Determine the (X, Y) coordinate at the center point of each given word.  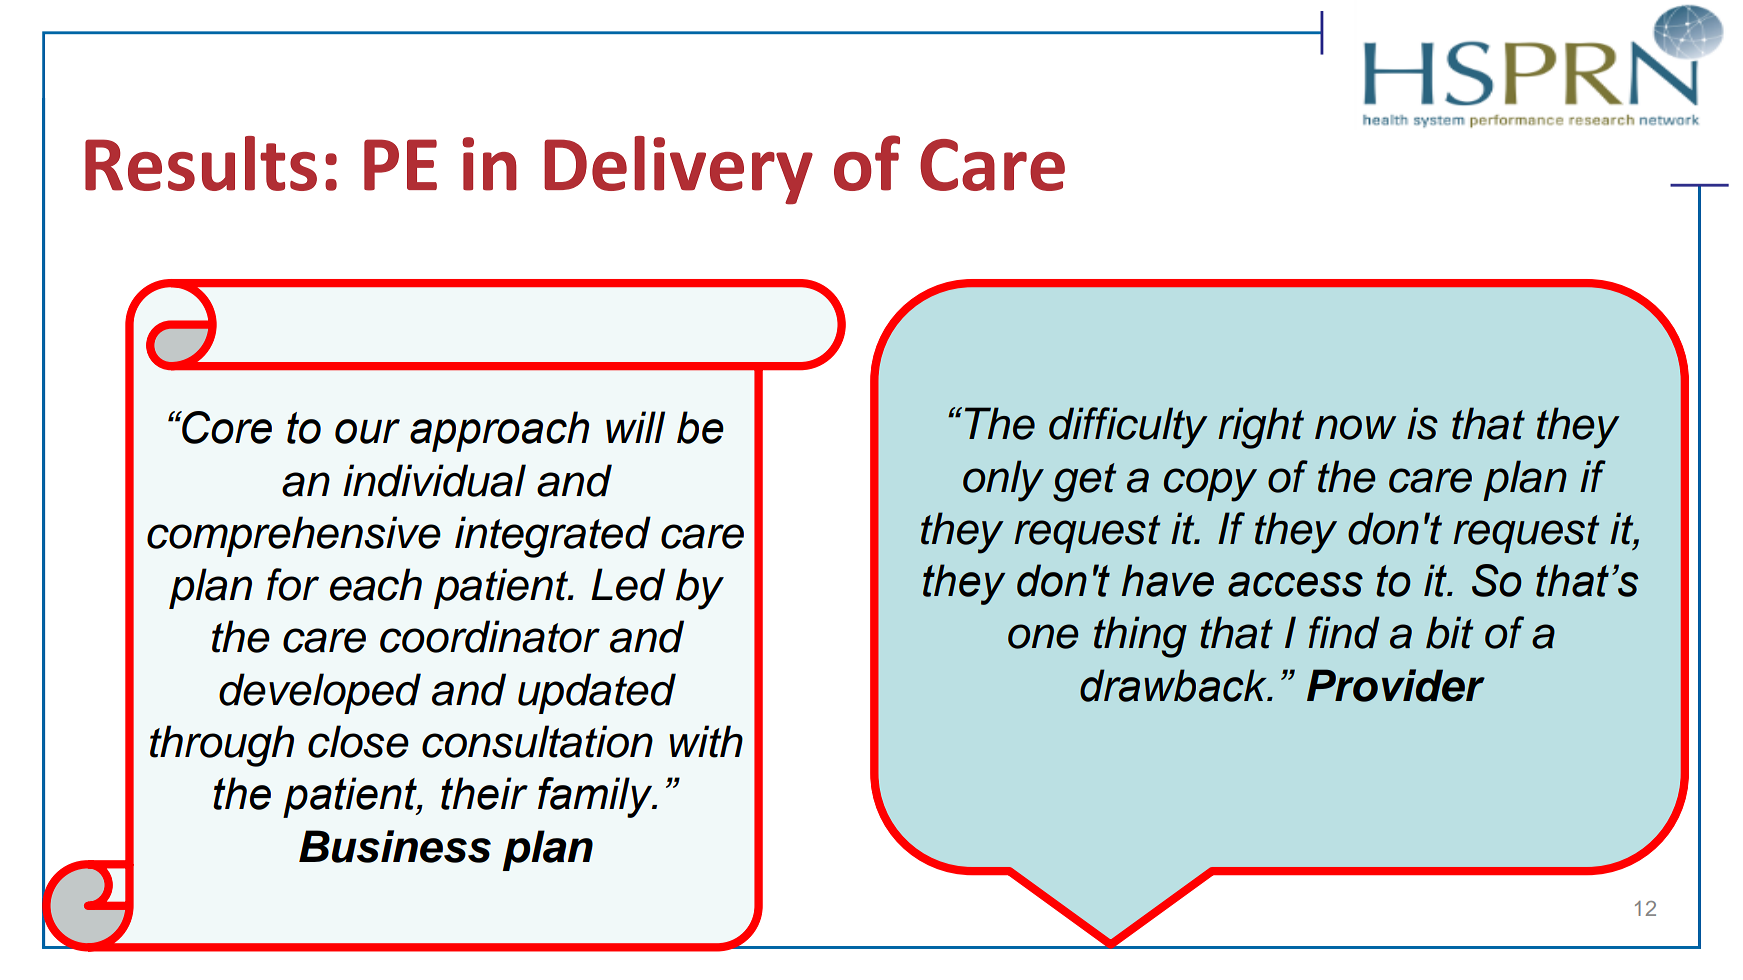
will (635, 427)
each (376, 584)
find (1344, 632)
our (367, 431)
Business (395, 846)
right (1261, 428)
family (596, 797)
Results (201, 163)
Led (628, 584)
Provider (1396, 685)
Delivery (678, 170)
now (1355, 427)
